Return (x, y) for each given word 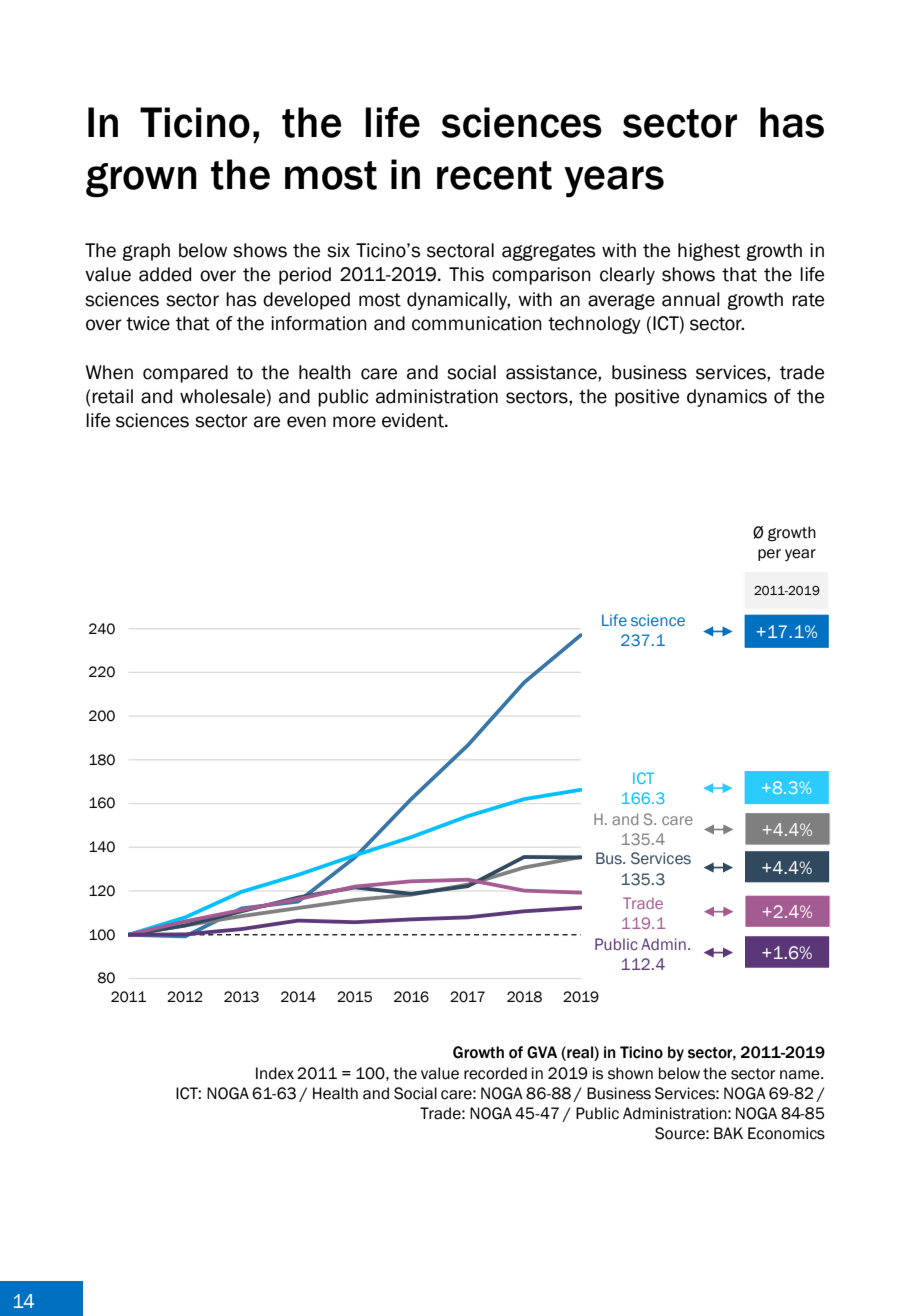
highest (709, 252)
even (306, 422)
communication (477, 323)
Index (275, 1073)
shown (630, 1073)
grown (141, 180)
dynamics (727, 398)
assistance (552, 372)
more (354, 422)
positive (647, 398)
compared (185, 374)
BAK (728, 1133)
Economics (786, 1133)
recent (494, 175)
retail (112, 396)
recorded (495, 1073)
